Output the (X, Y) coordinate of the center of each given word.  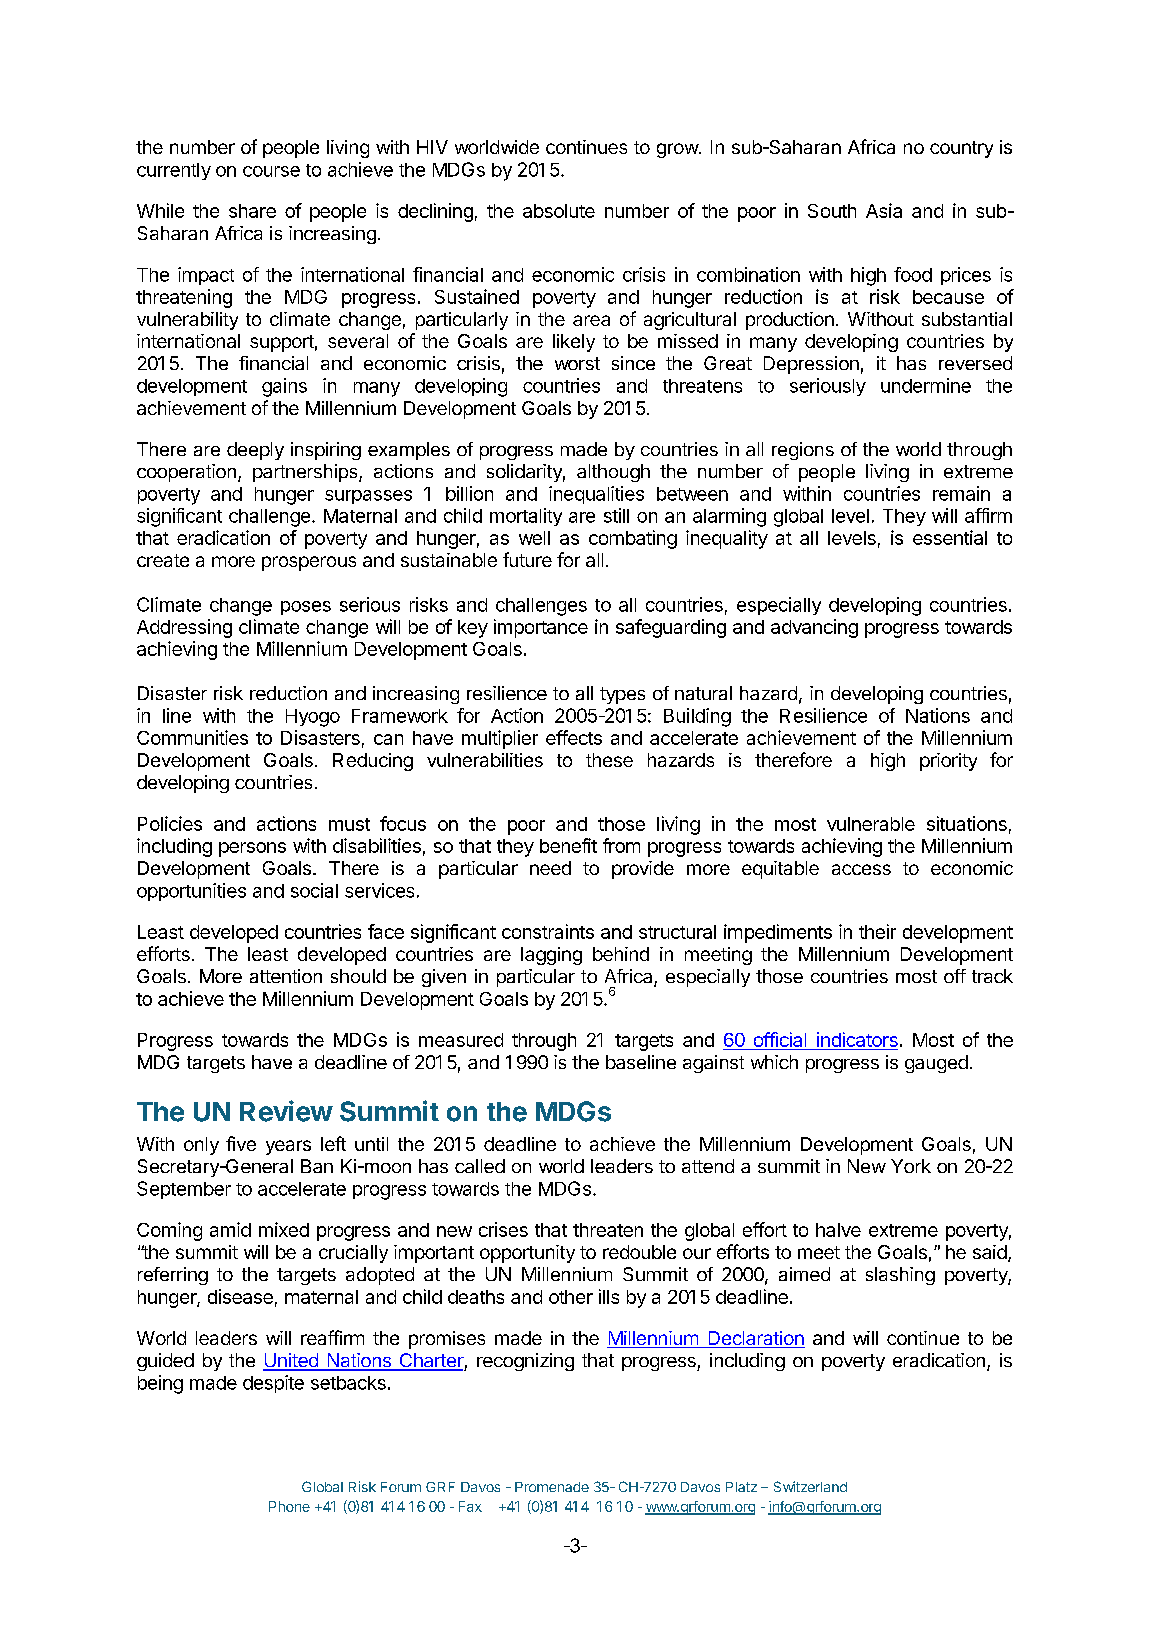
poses (306, 608)
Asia (884, 210)
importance (541, 628)
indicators (857, 1039)
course (271, 171)
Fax (470, 1506)
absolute (559, 211)
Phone (289, 1506)
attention (286, 976)
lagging (551, 956)
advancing (814, 628)
